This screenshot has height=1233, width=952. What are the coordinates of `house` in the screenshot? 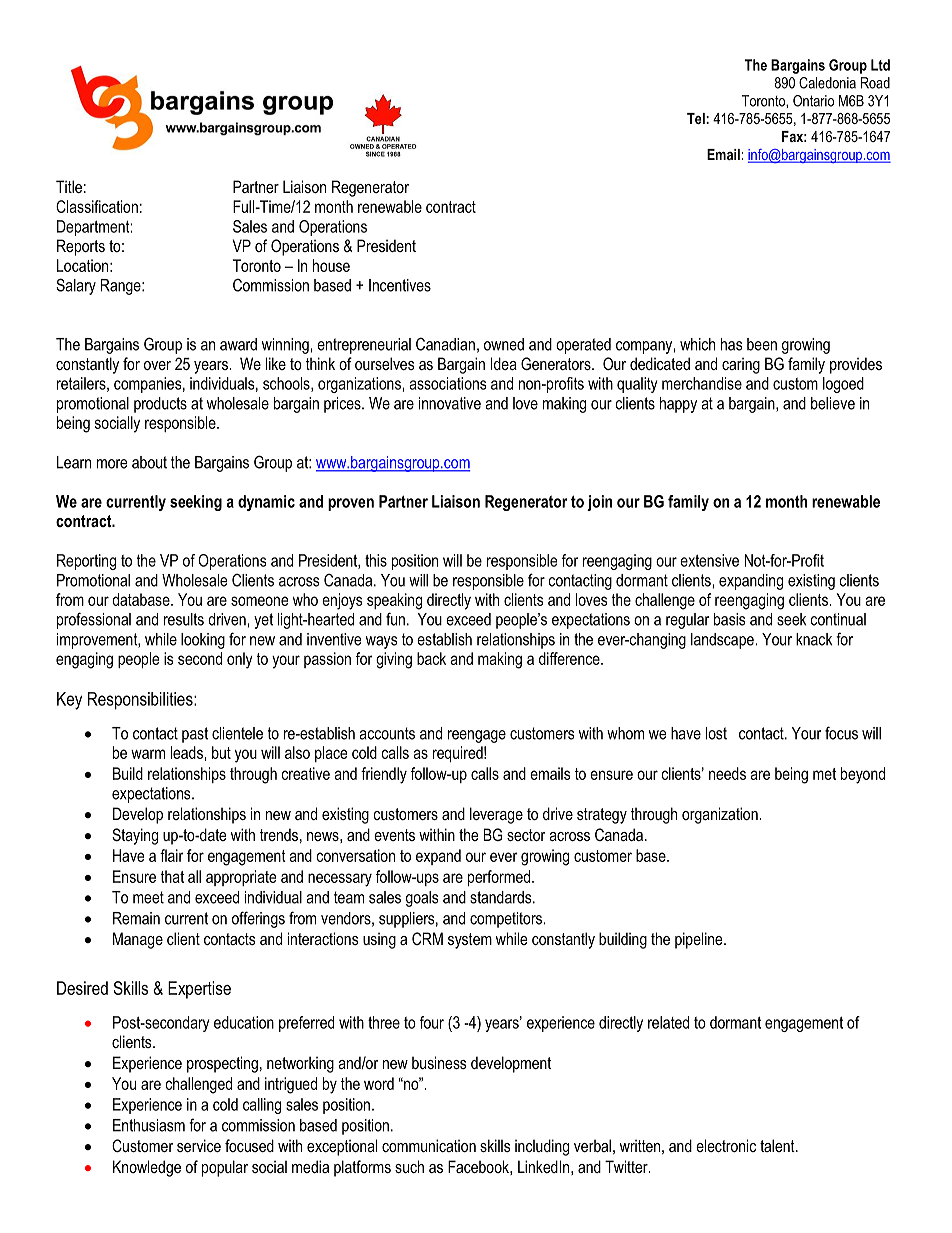 It's located at (331, 265).
